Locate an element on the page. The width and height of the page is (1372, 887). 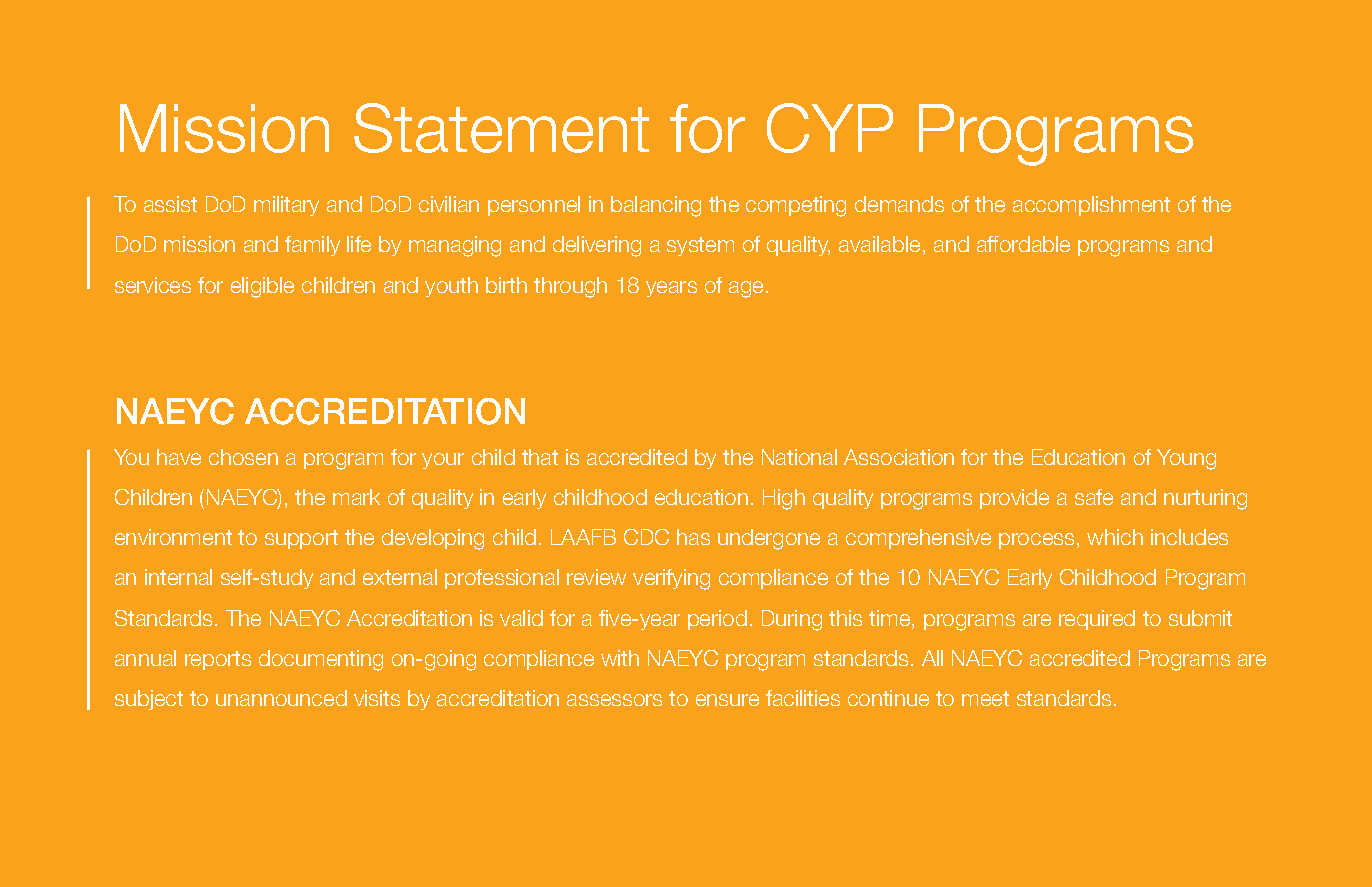
National is located at coordinates (799, 457).
